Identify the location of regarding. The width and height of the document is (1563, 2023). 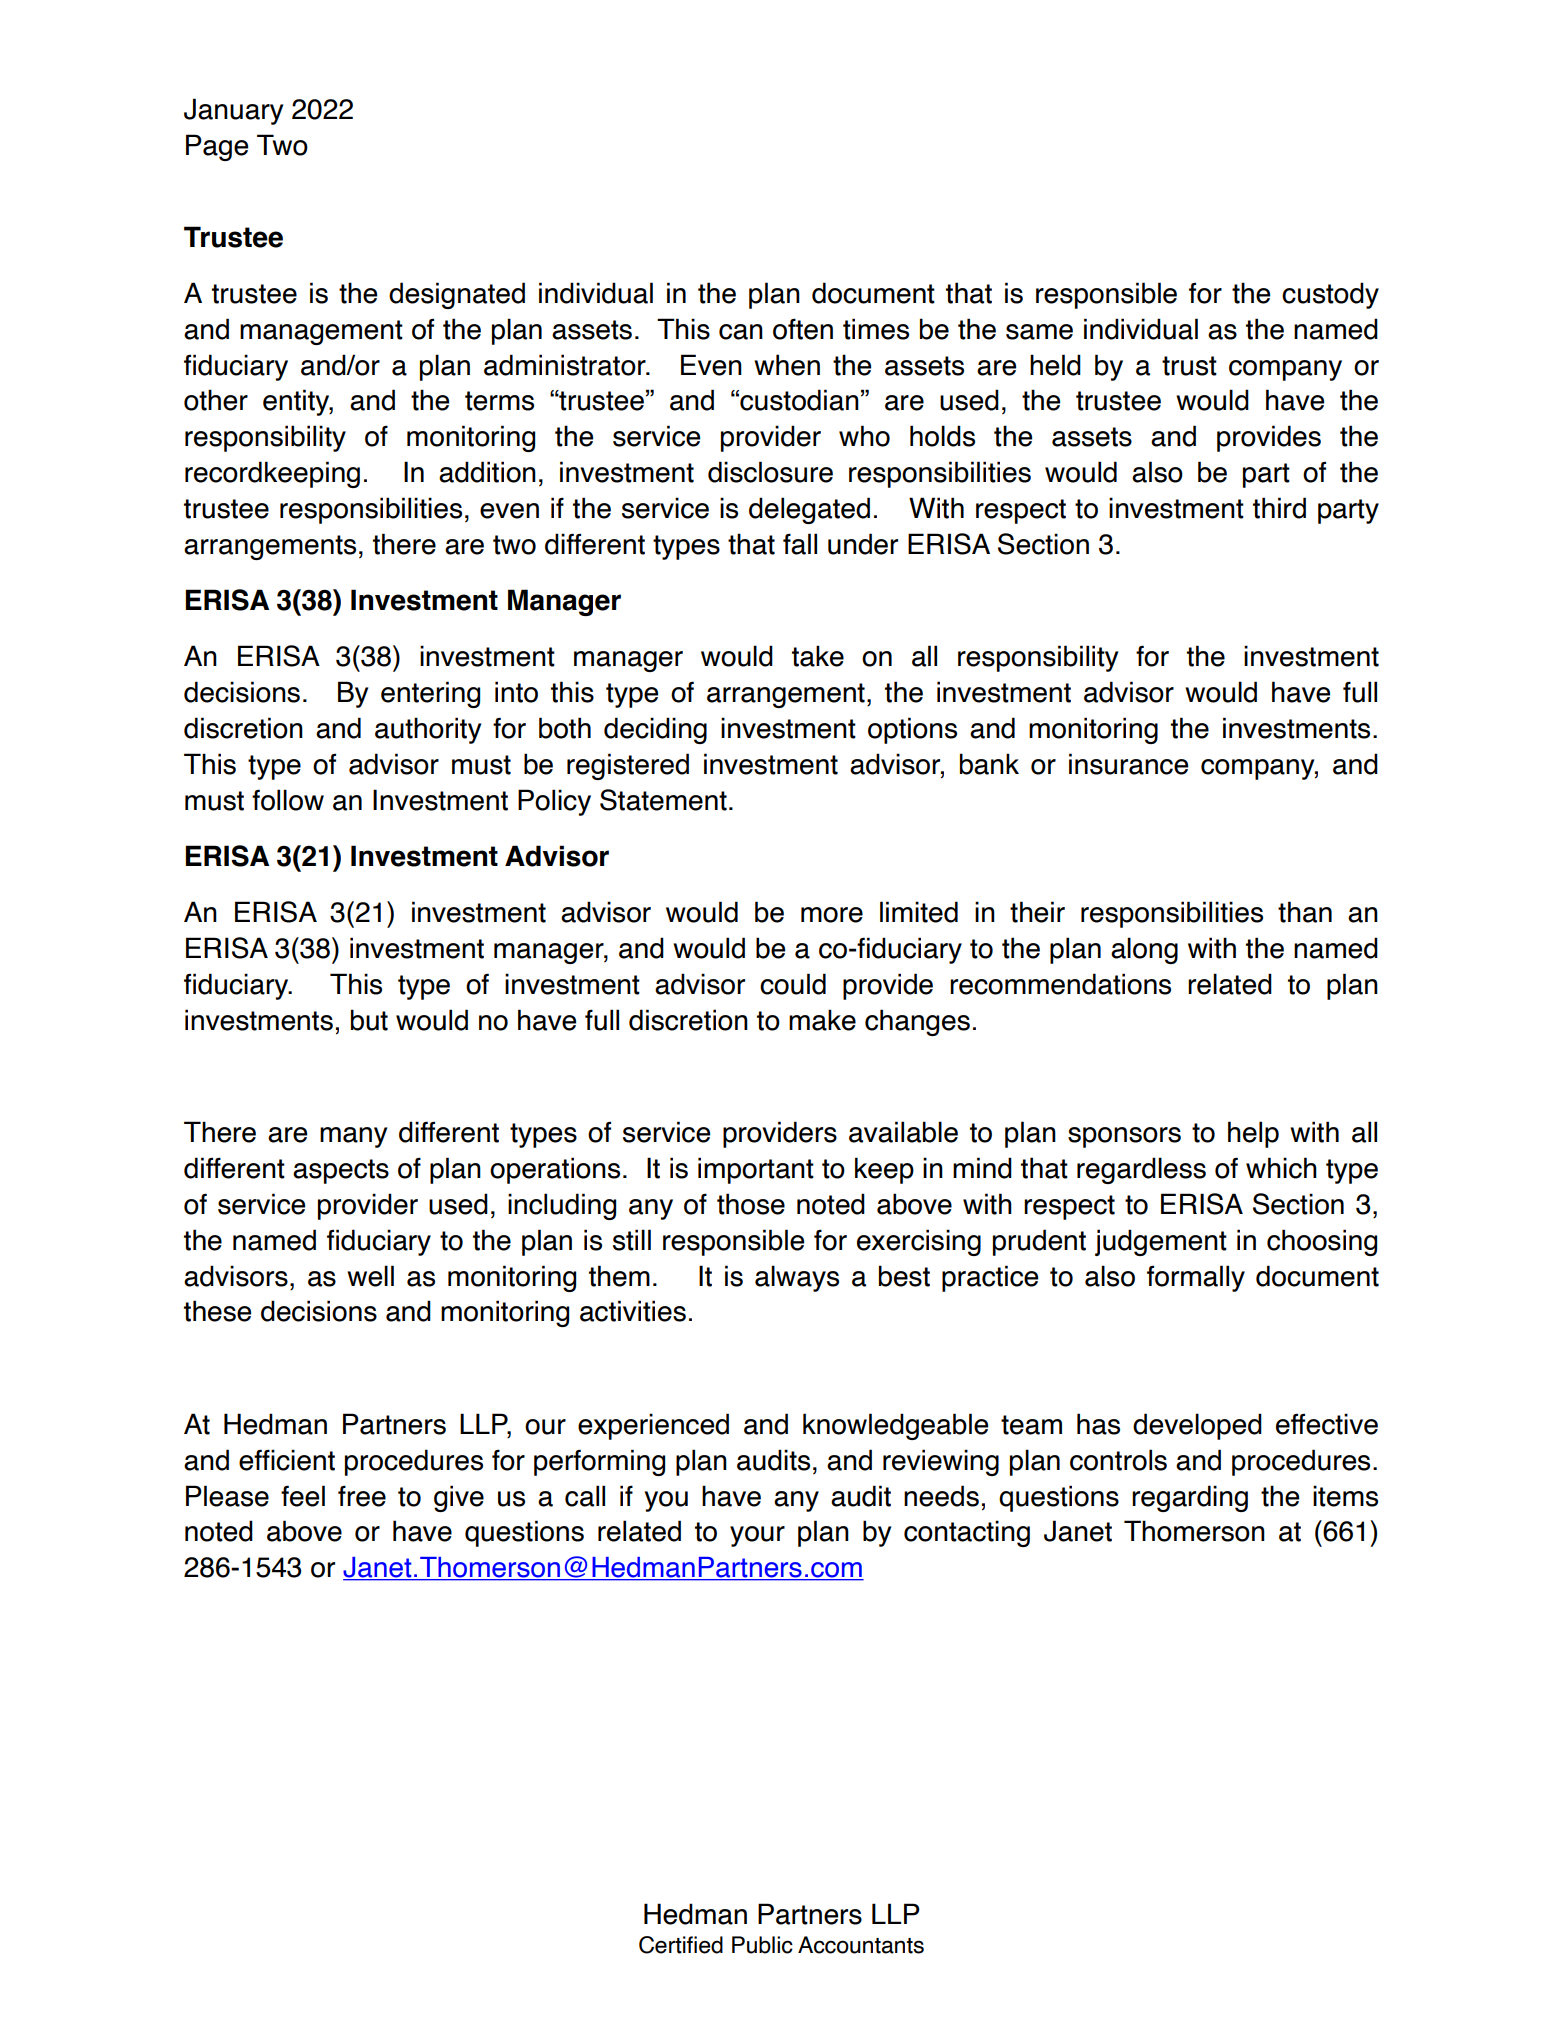
(1190, 1498).
